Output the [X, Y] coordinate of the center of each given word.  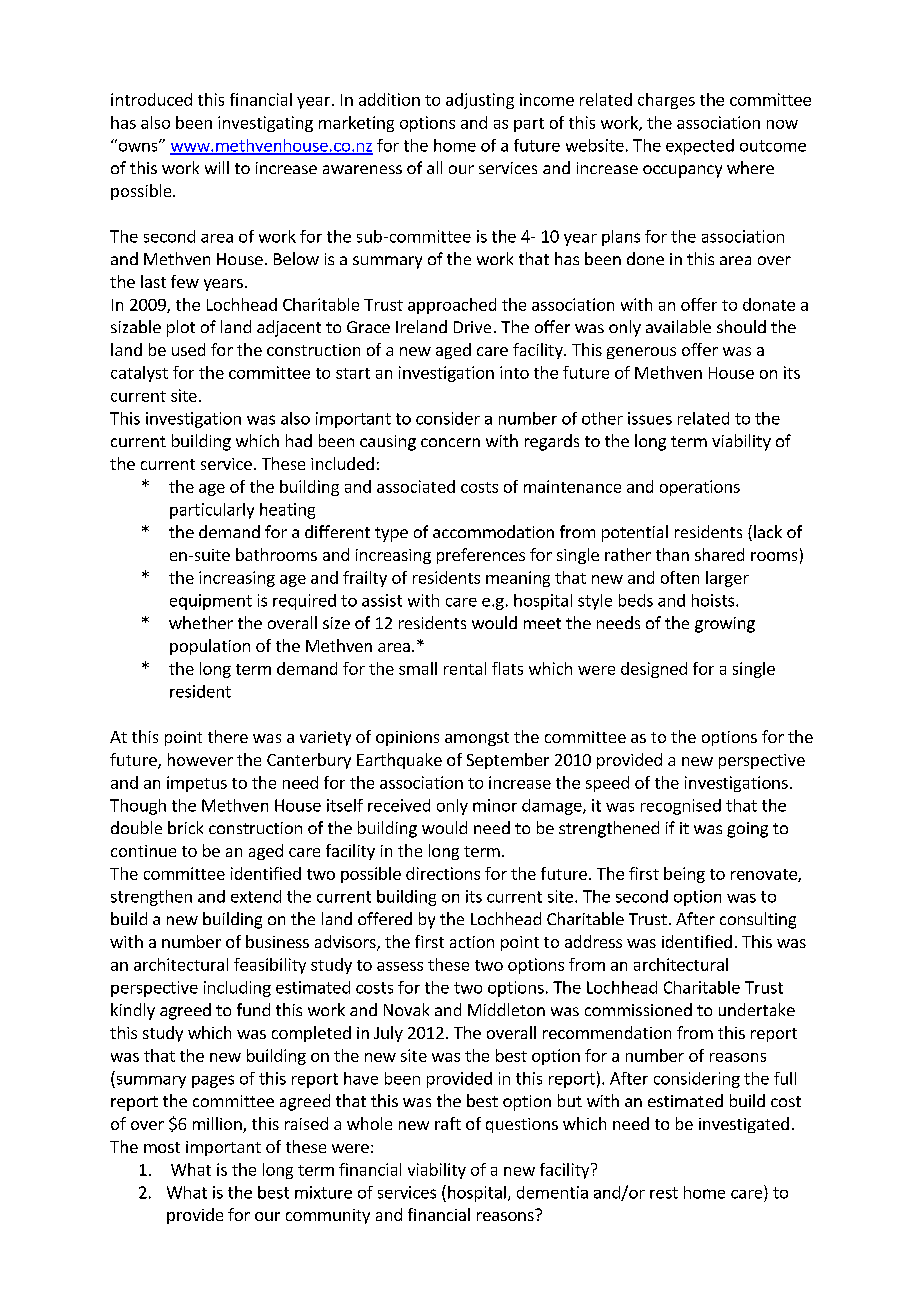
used [188, 349]
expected [700, 147]
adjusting [480, 101]
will [217, 167]
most [162, 1147]
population [210, 647]
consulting [758, 920]
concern [450, 442]
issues [650, 418]
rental [465, 668]
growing [725, 625]
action [472, 942]
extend [256, 896]
